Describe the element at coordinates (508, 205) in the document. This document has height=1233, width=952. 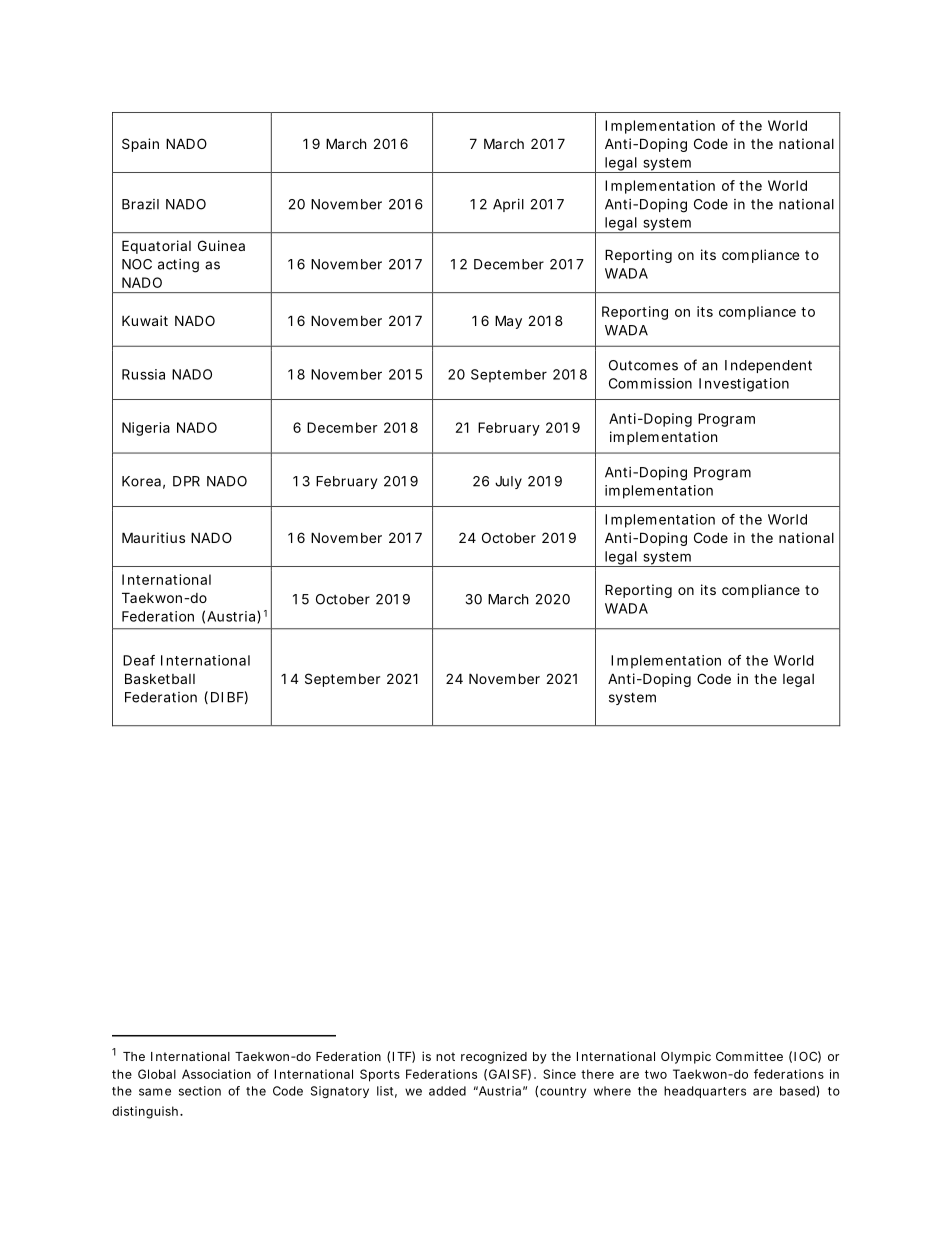
I see `April` at that location.
